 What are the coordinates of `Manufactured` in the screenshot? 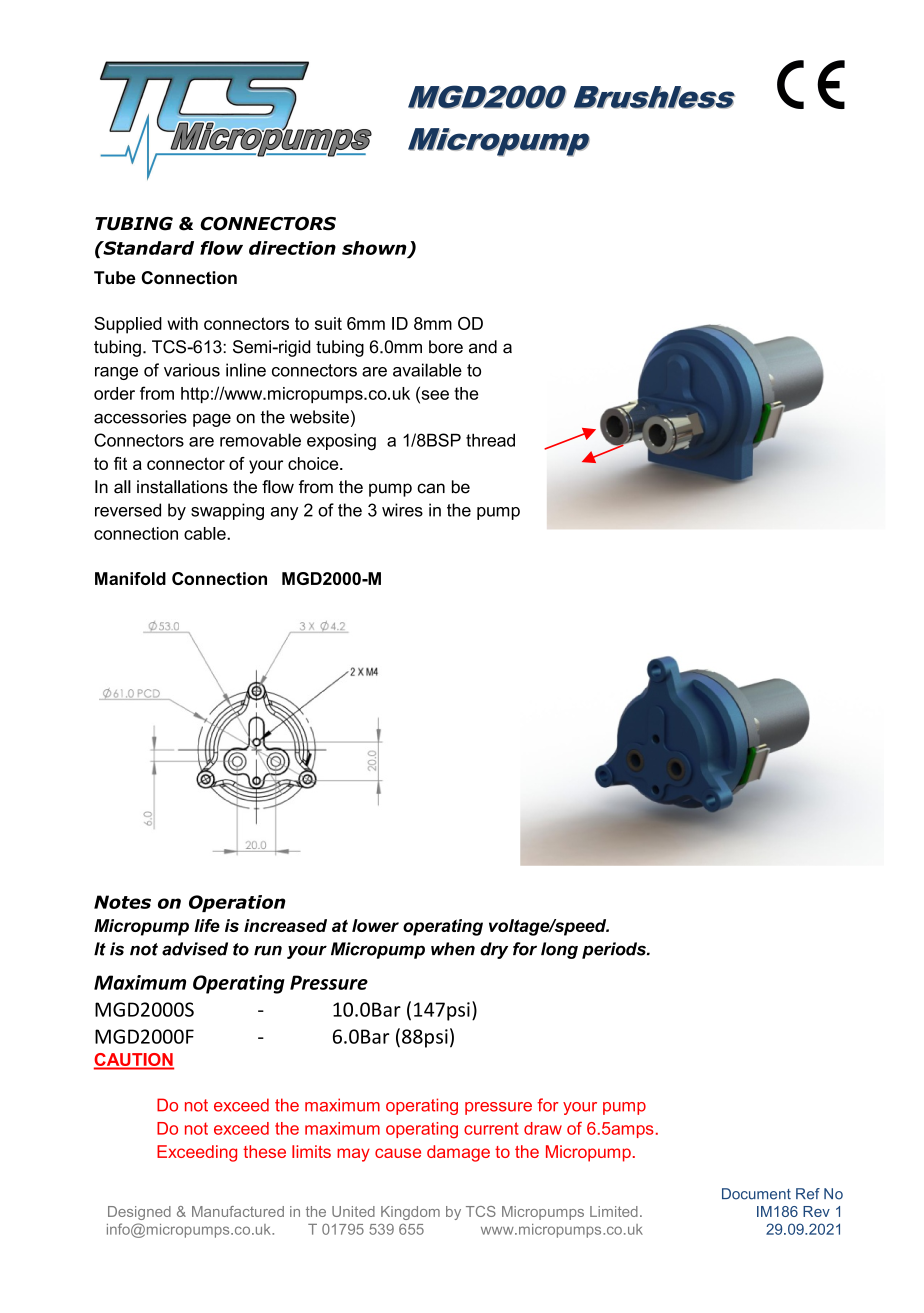 It's located at (238, 1211).
